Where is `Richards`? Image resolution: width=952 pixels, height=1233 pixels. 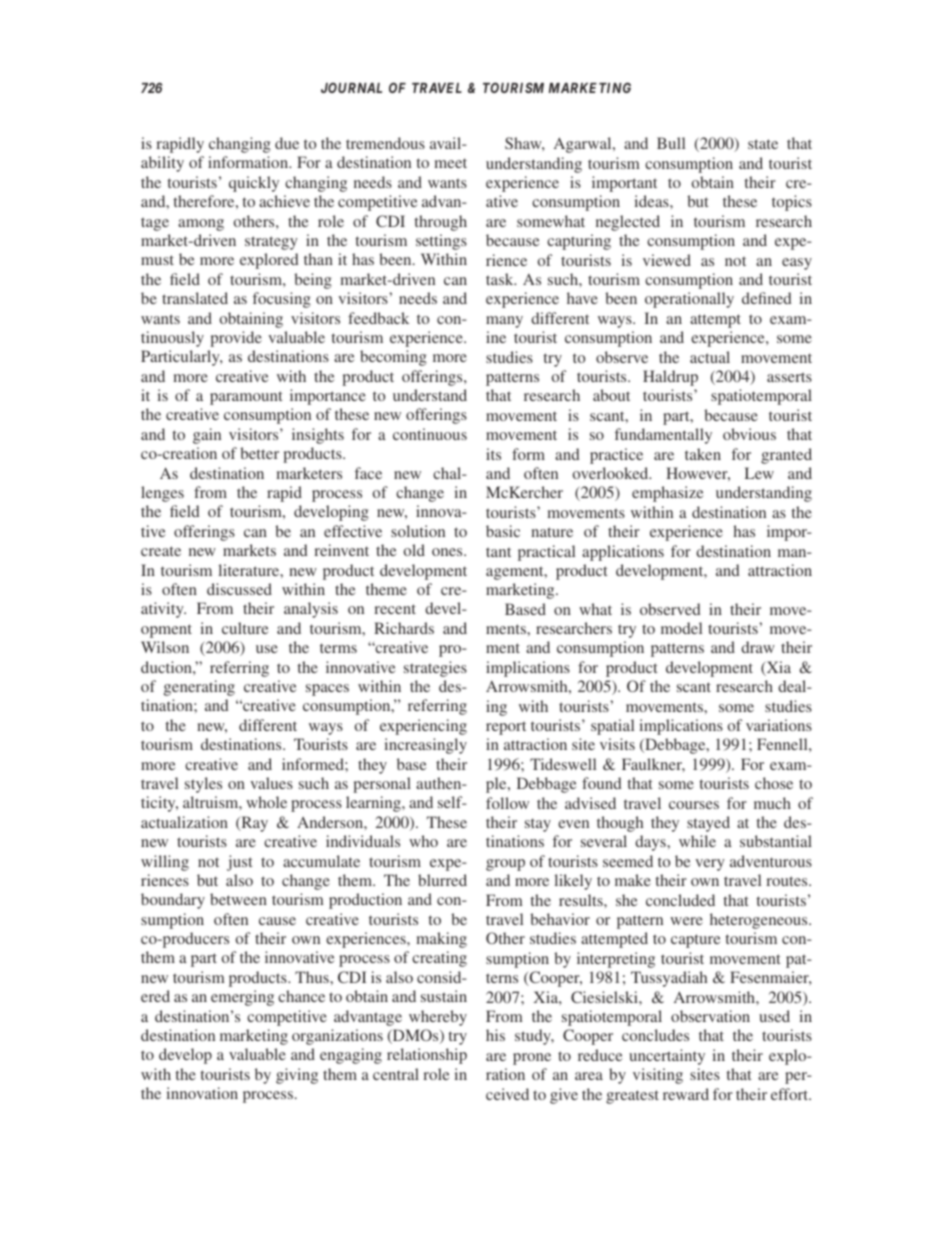
Richards is located at coordinates (404, 628).
